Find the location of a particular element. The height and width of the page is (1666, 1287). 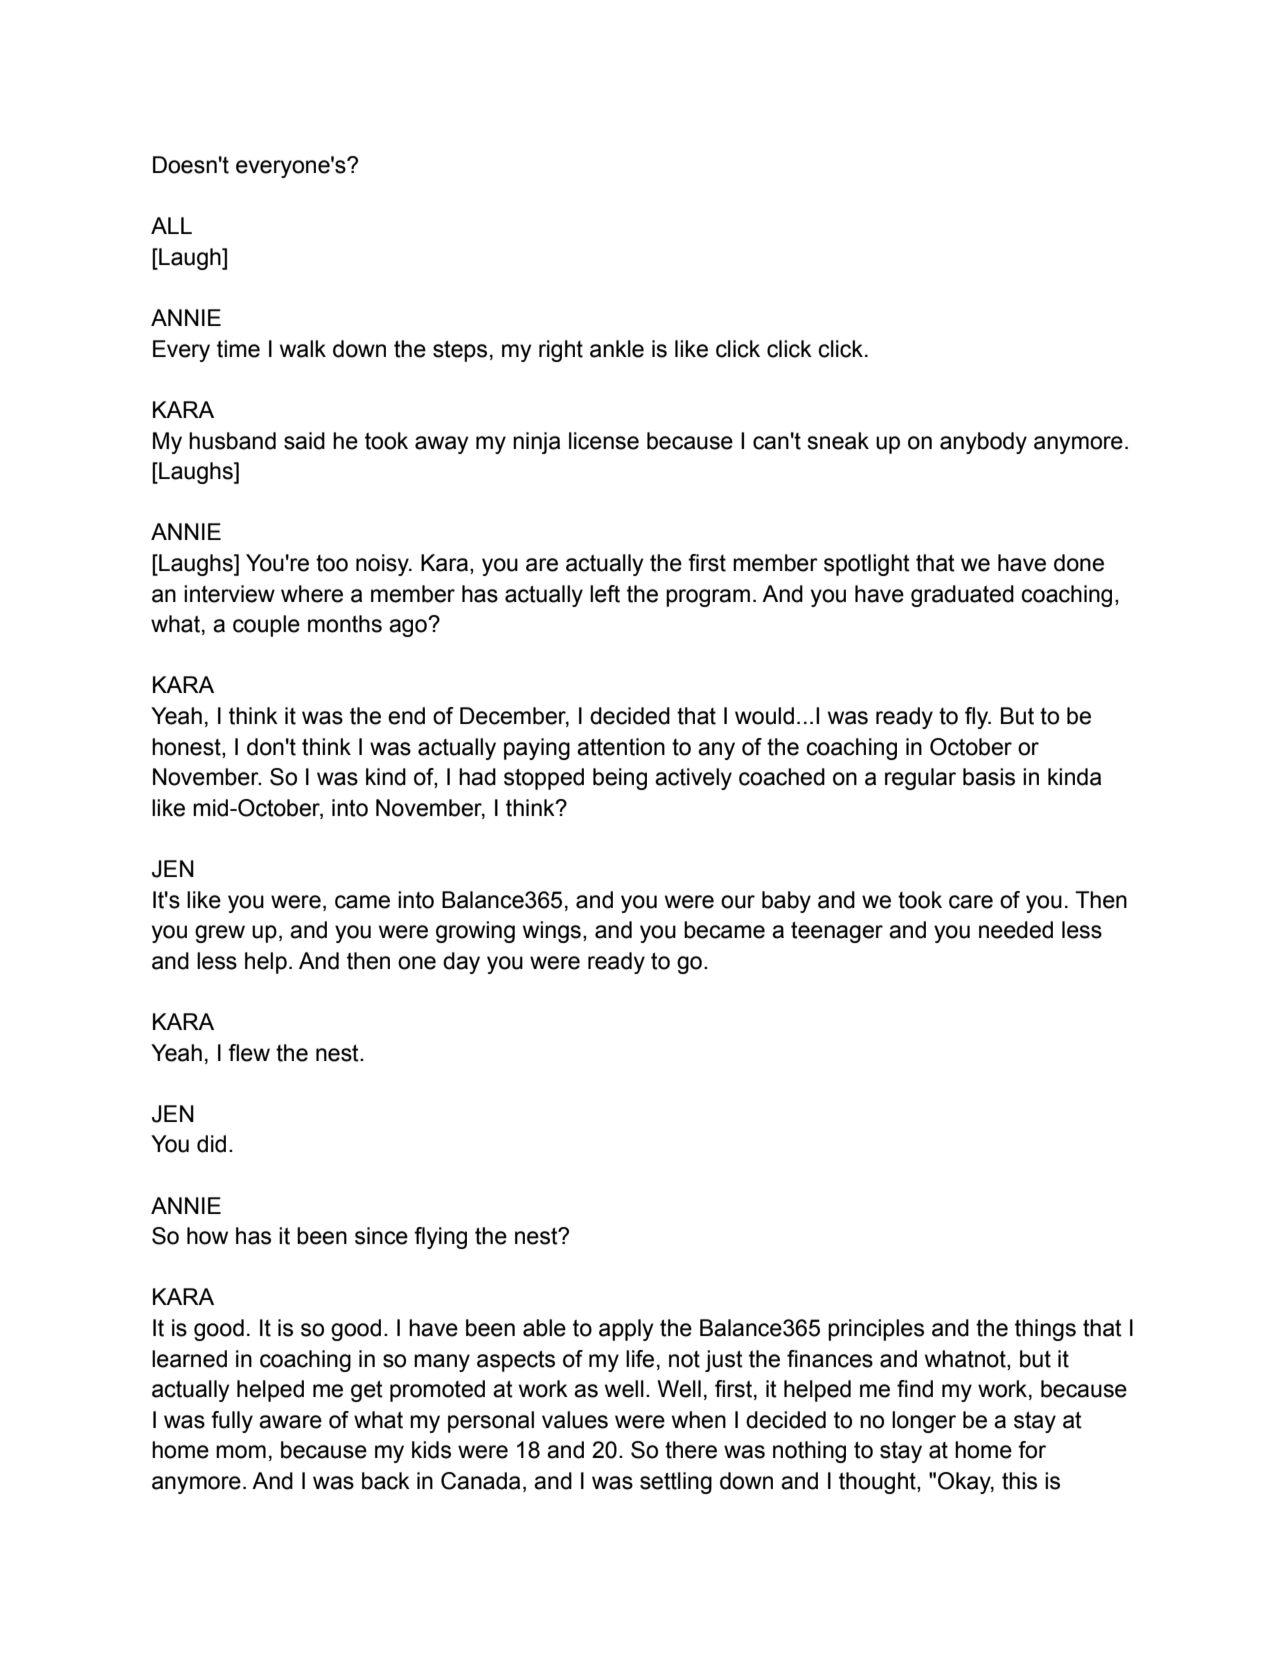

flying is located at coordinates (440, 1238).
